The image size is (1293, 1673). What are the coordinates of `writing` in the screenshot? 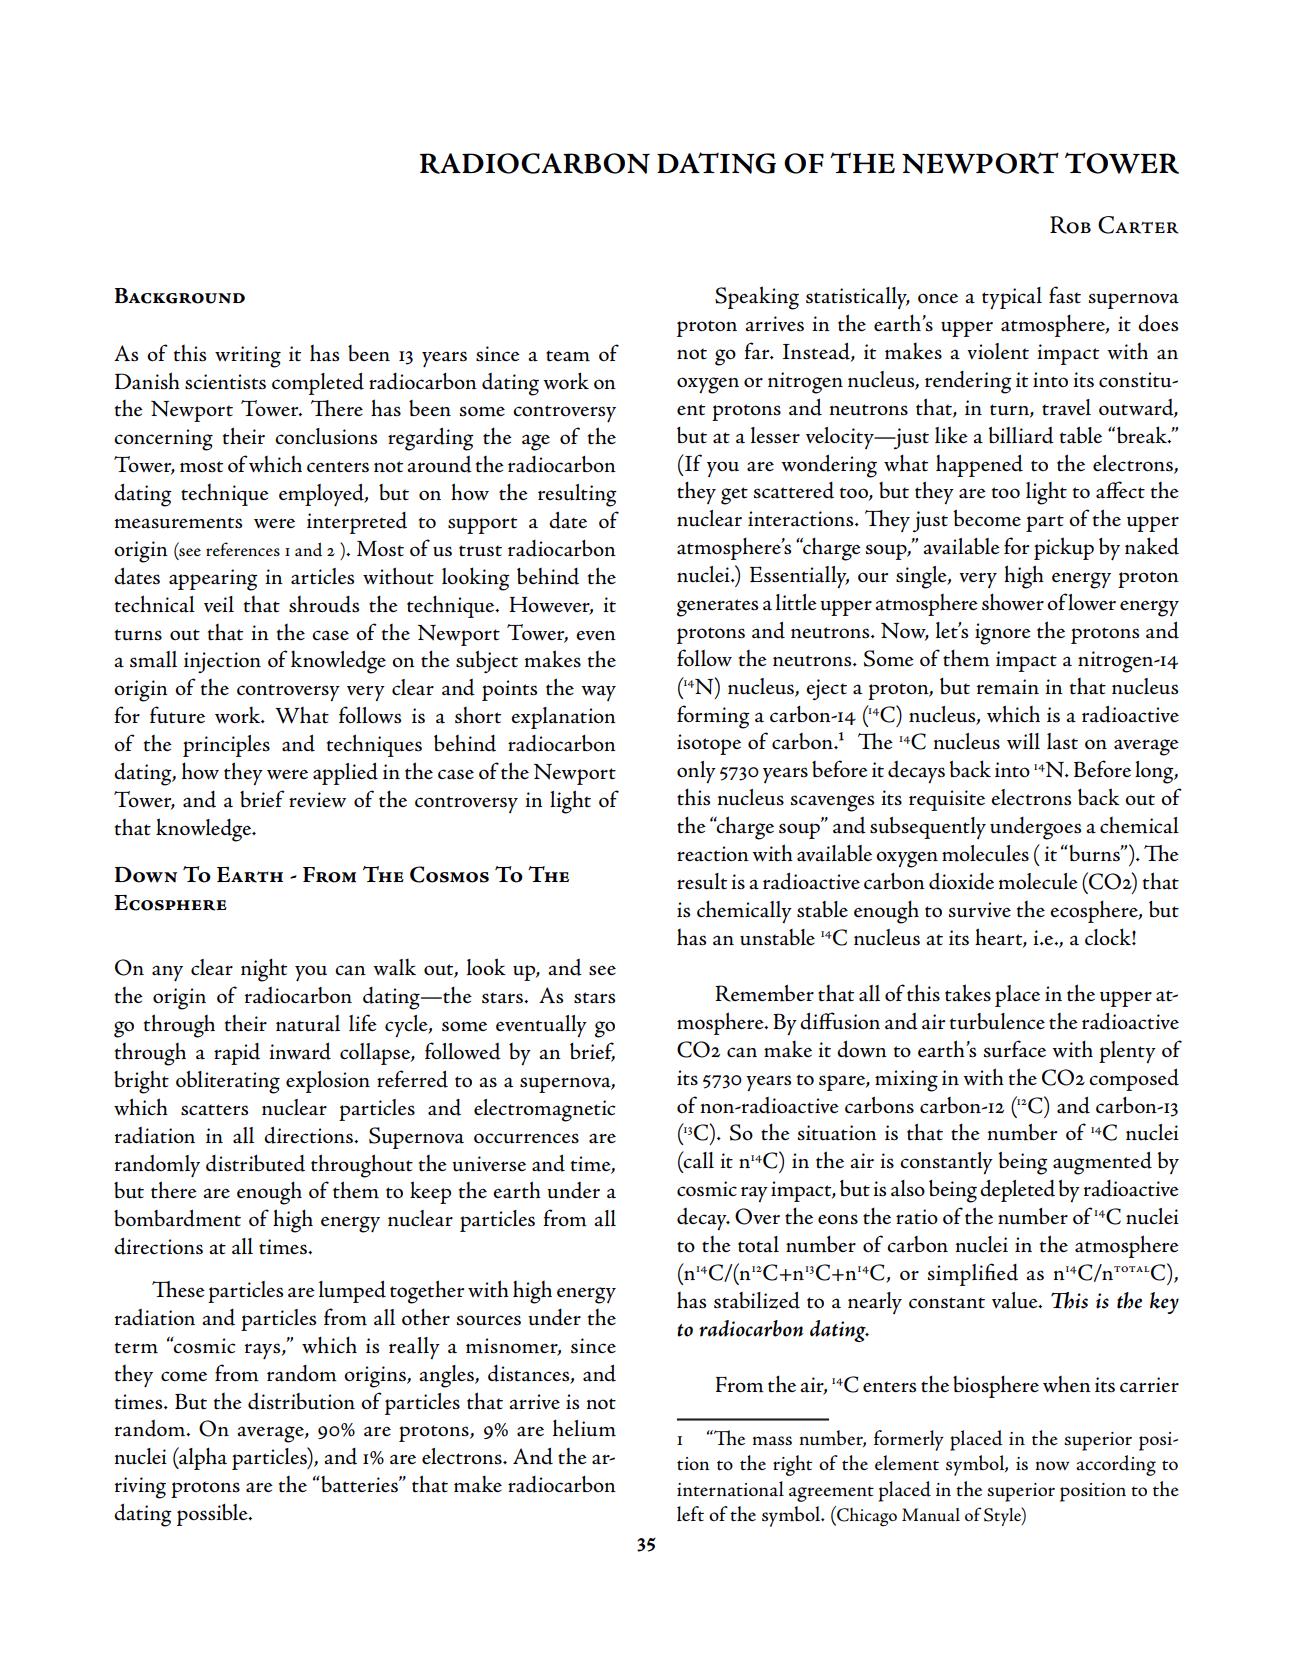 It's located at (248, 357).
